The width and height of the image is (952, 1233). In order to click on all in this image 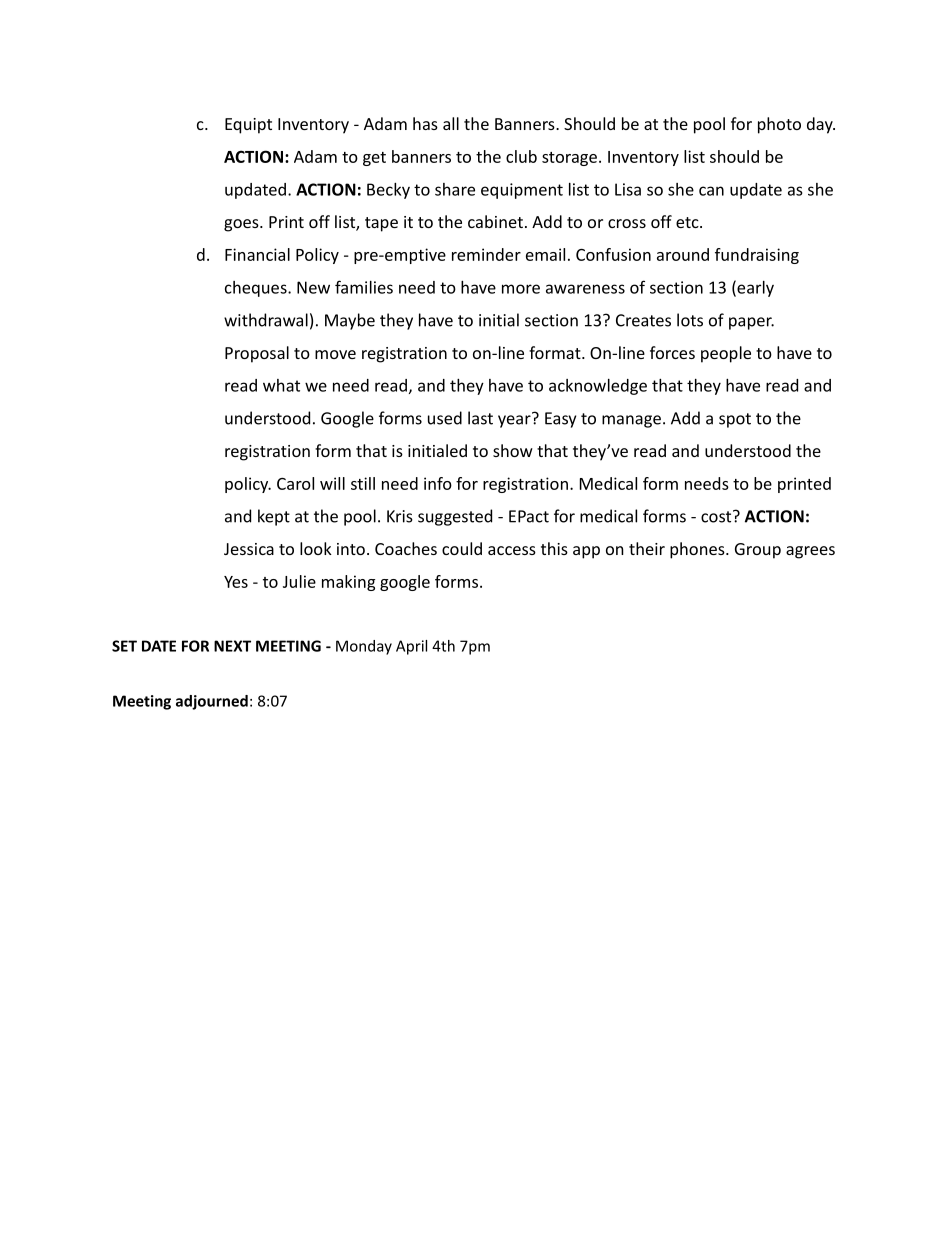, I will do `click(451, 123)`.
